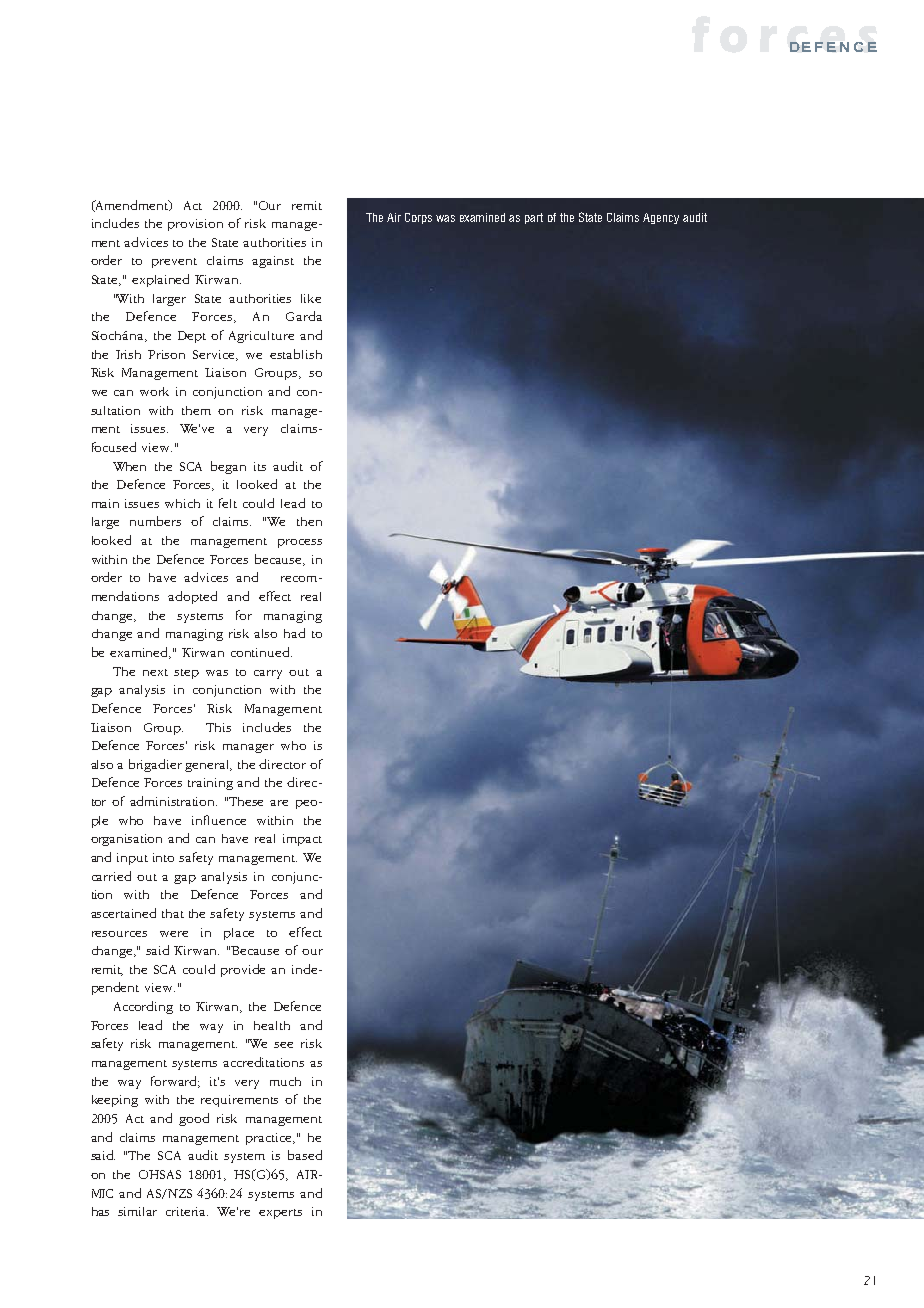  What do you see at coordinates (309, 521) in the image?
I see `then` at bounding box center [309, 521].
